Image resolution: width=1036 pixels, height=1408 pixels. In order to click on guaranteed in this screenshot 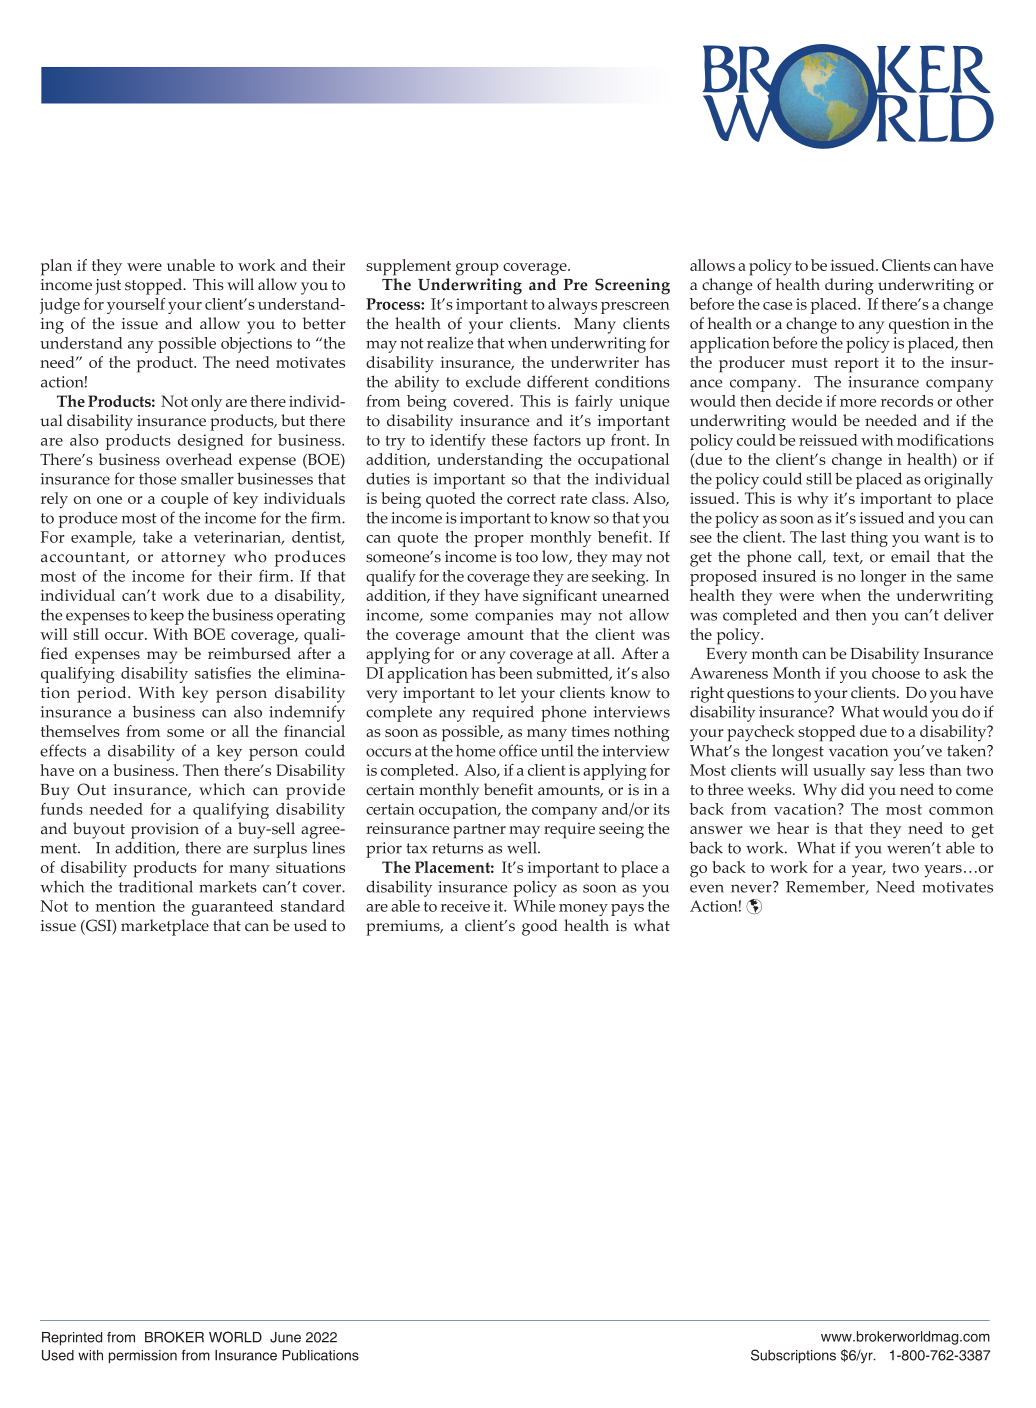, I will do `click(232, 908)`.
